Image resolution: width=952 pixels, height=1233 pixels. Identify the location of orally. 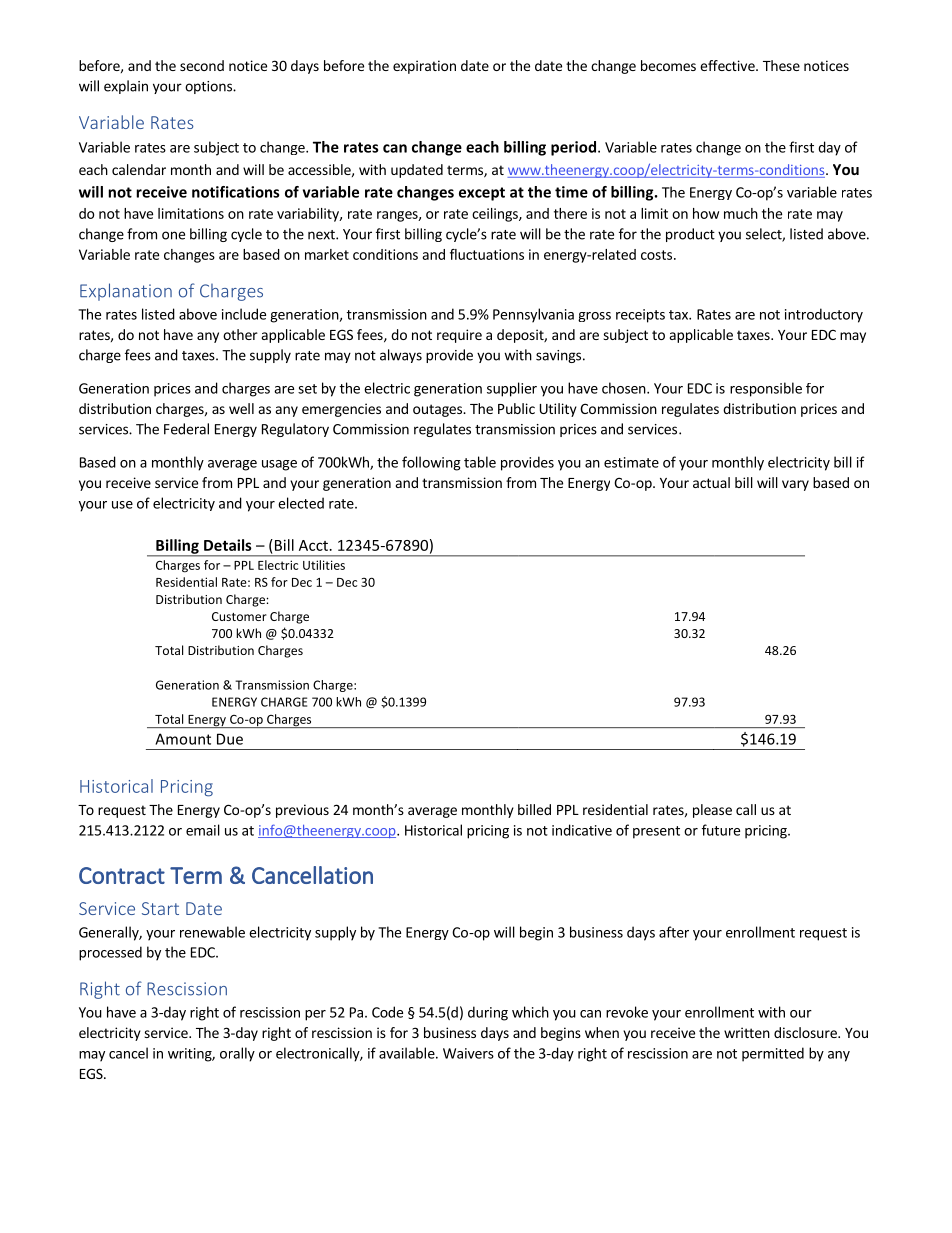
(237, 1054).
